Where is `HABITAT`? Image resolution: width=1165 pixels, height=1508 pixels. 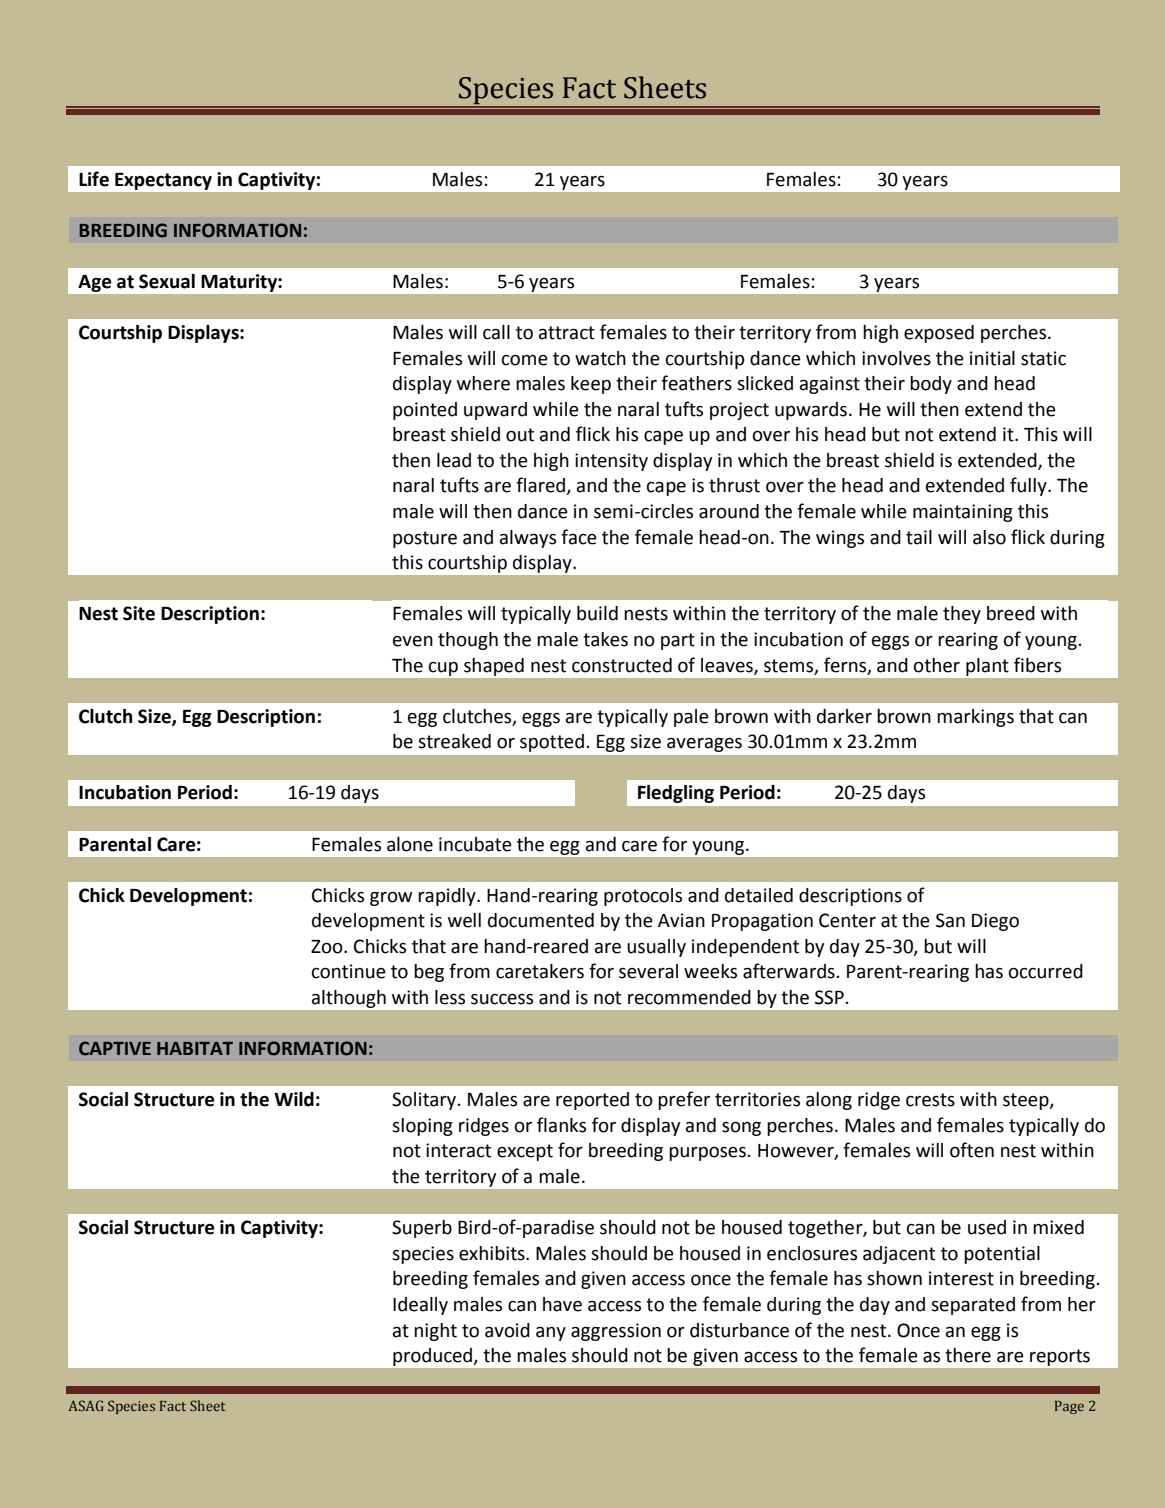 HABITAT is located at coordinates (195, 1048).
